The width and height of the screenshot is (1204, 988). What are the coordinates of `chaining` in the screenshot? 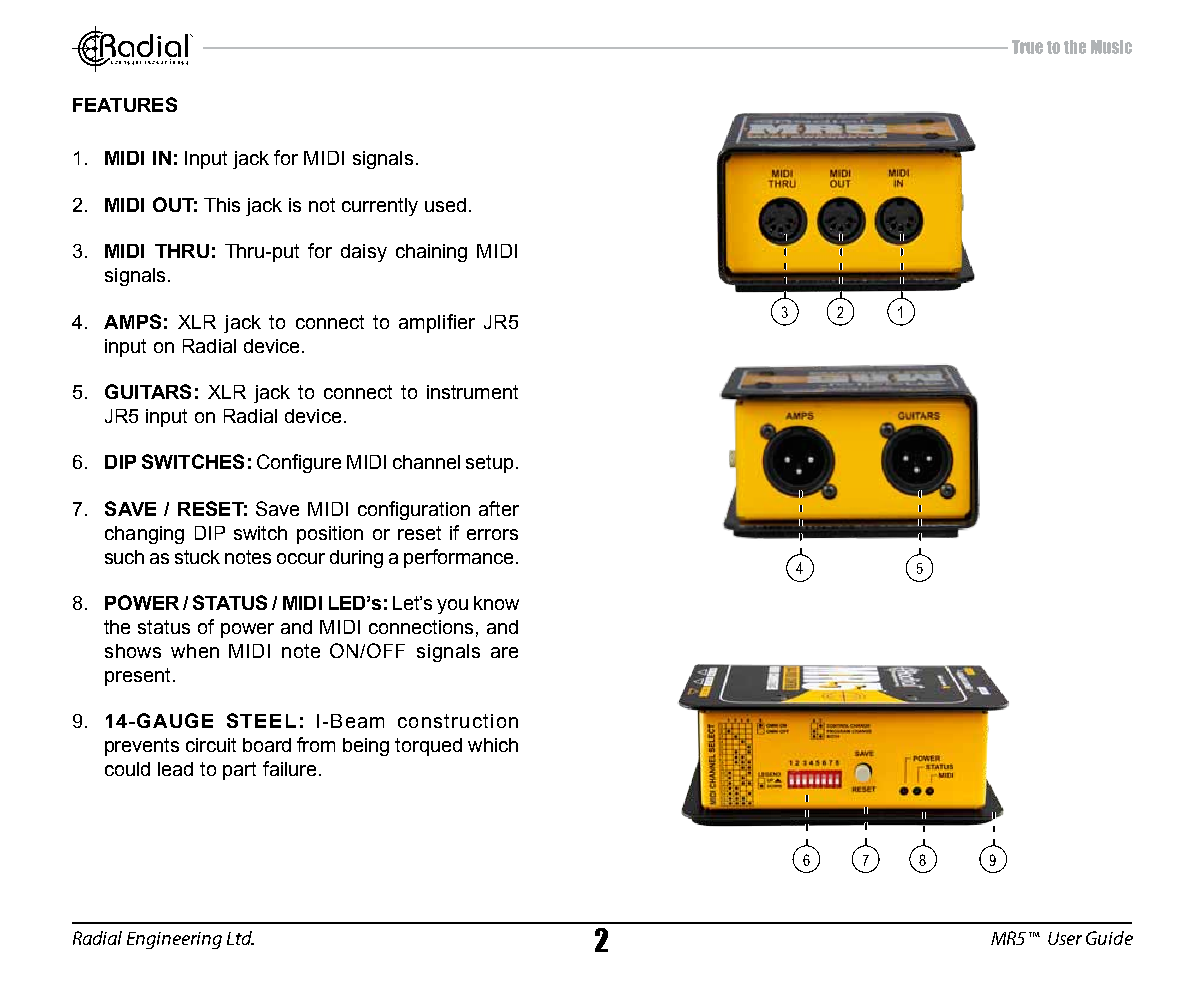 It's located at (431, 253).
